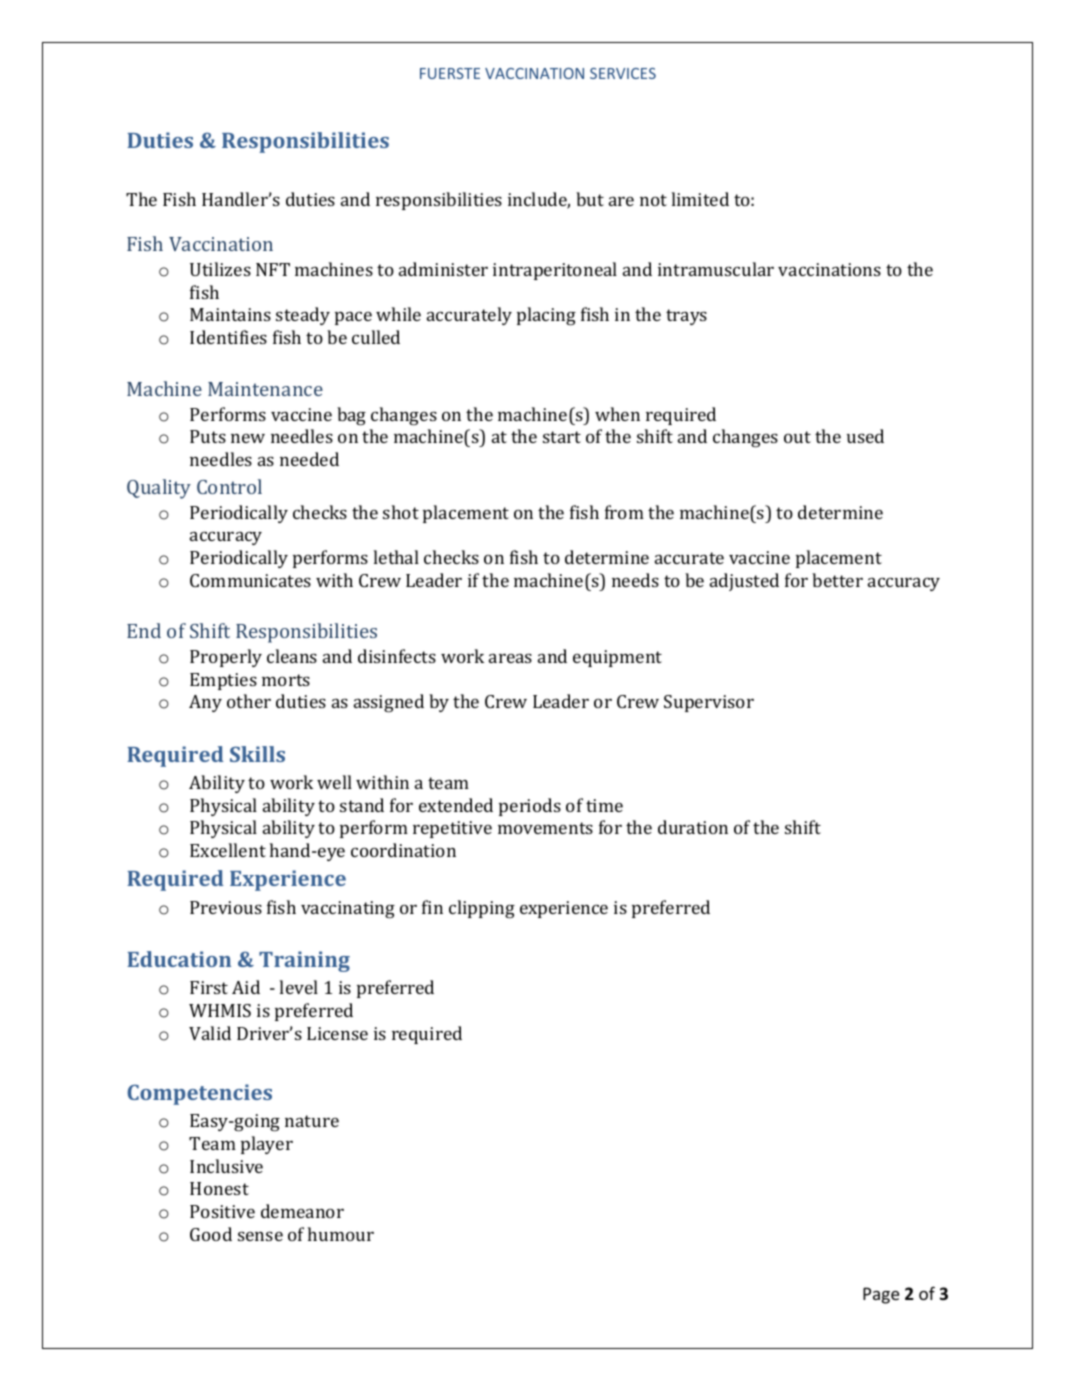 The image size is (1075, 1391). Describe the element at coordinates (623, 73) in the page. I see `SERVICES` at that location.
